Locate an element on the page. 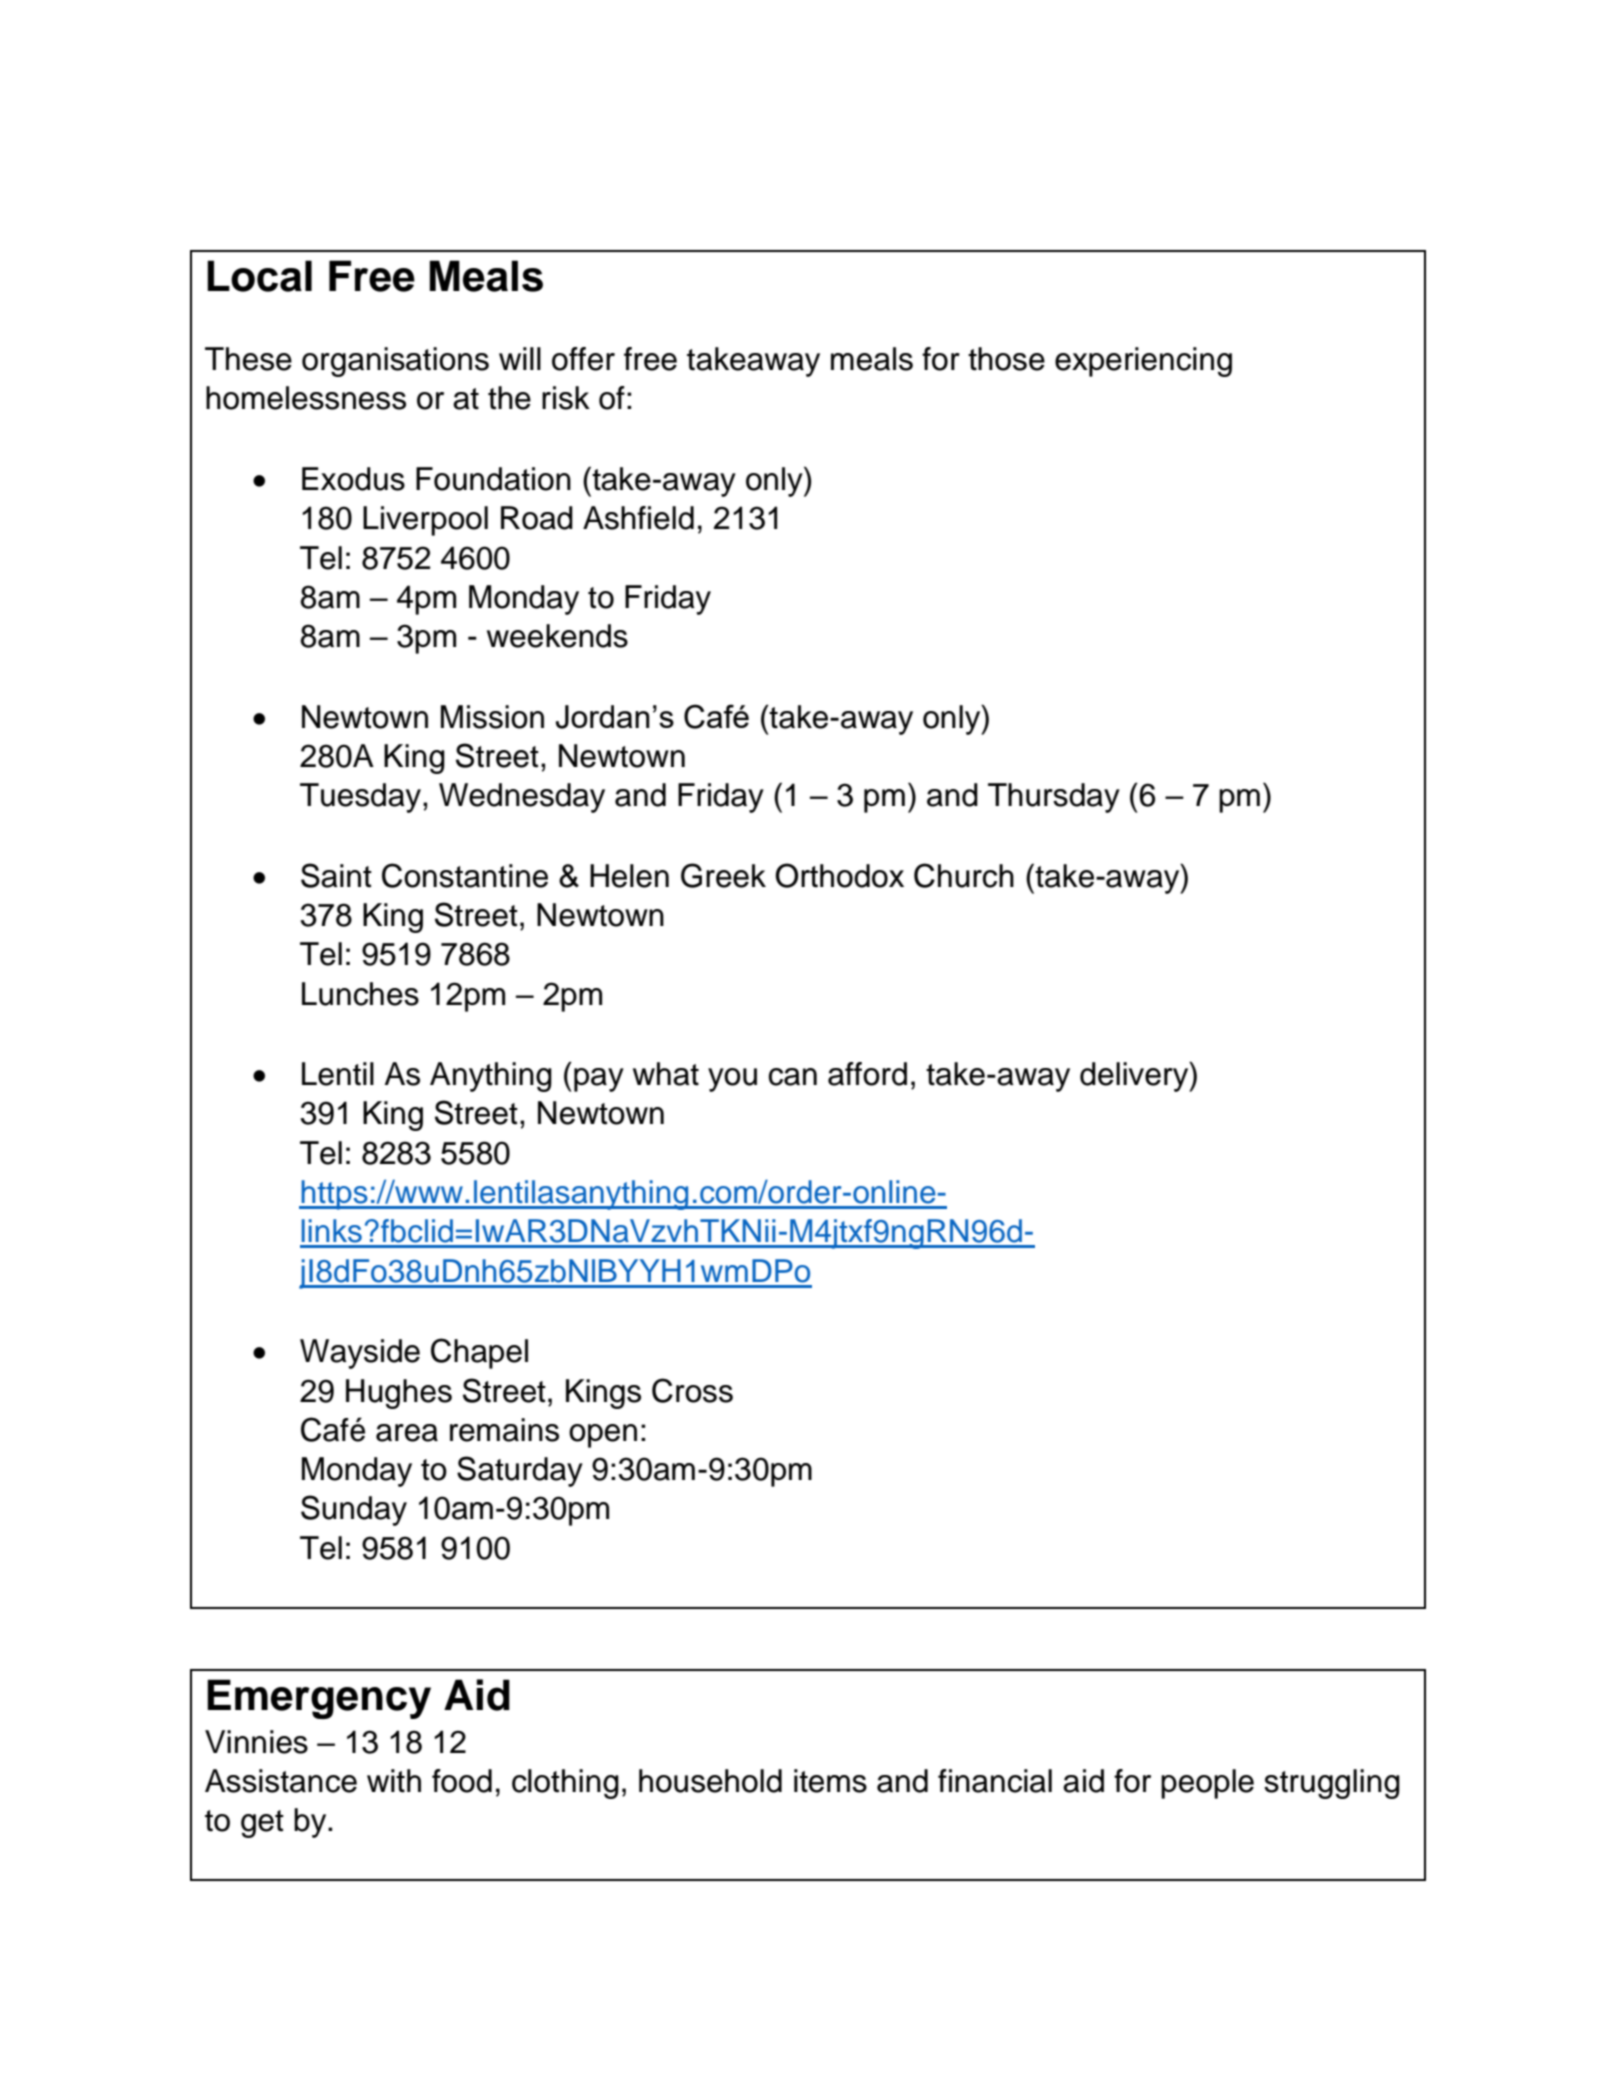 The width and height of the document is (1614, 2088). experiencing is located at coordinates (1143, 362).
